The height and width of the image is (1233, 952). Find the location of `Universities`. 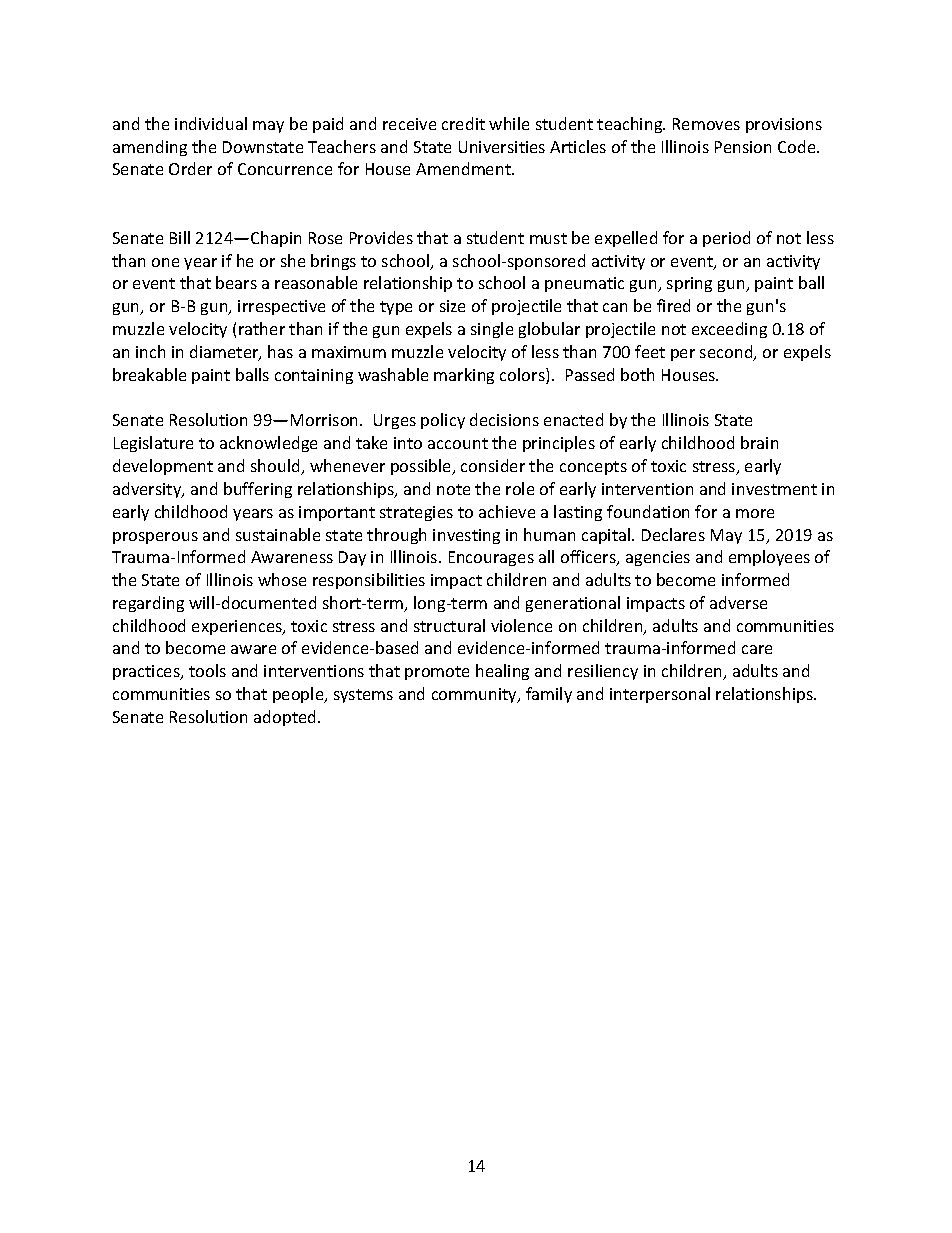

Universities is located at coordinates (502, 147).
